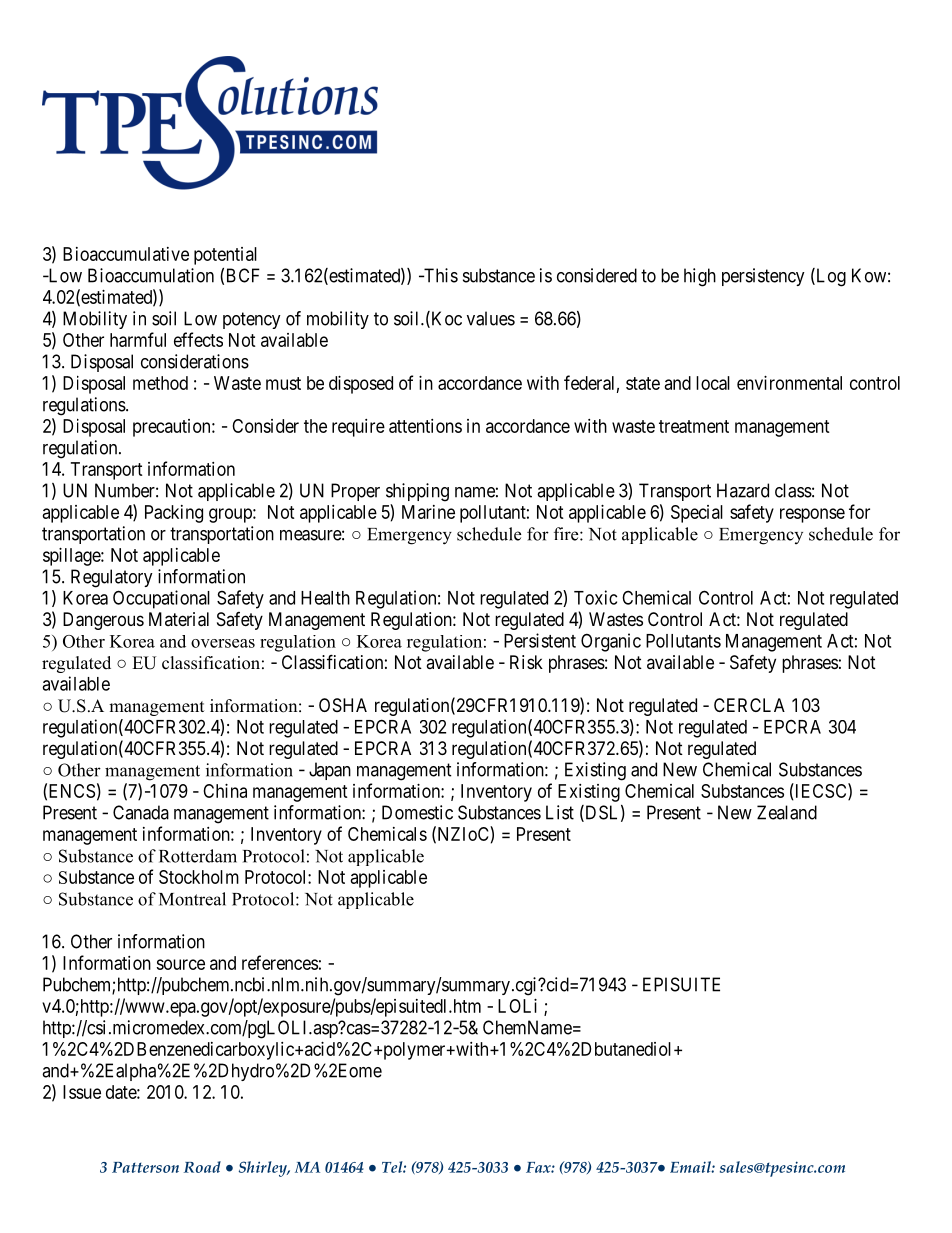 The height and width of the screenshot is (1233, 952). I want to click on values, so click(491, 318).
